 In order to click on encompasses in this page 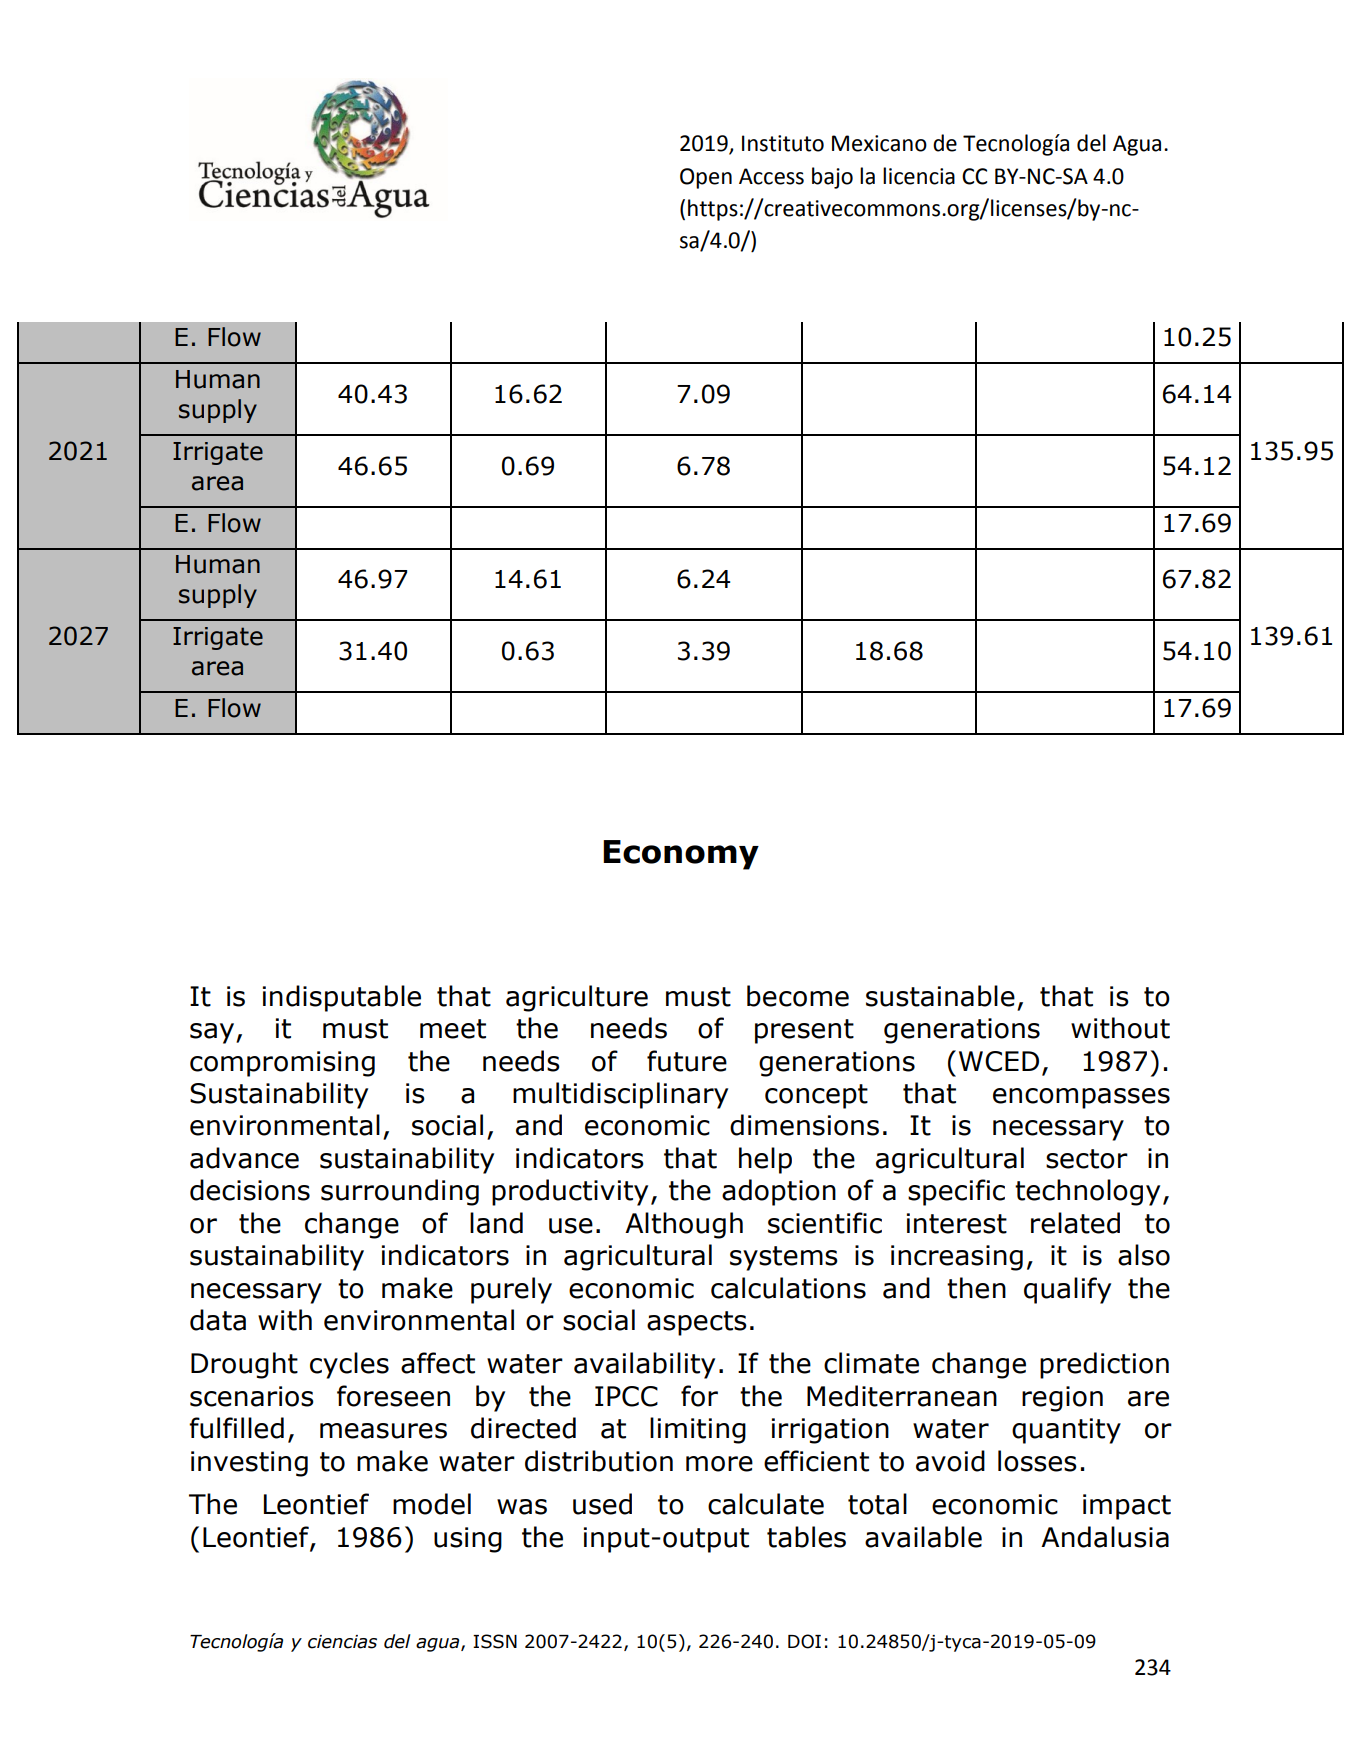, I will do `click(1081, 1098)`.
